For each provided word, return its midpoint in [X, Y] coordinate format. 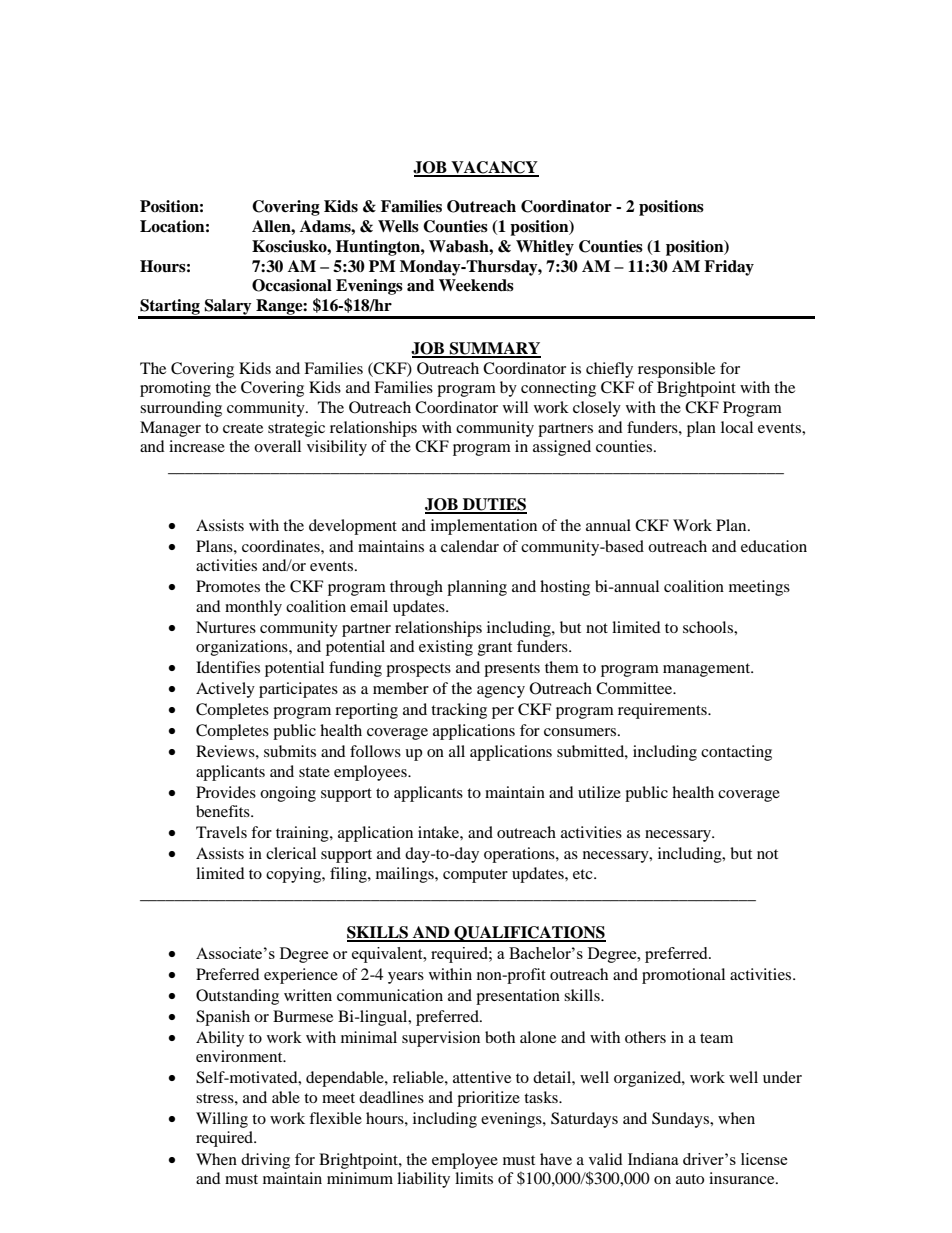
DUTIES [494, 505]
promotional [683, 976]
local [737, 427]
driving [265, 1161]
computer [475, 876]
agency [501, 692]
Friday [729, 268]
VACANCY [494, 168]
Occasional [292, 285]
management [708, 670]
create [243, 428]
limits [474, 1178]
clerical [291, 853]
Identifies [228, 667]
